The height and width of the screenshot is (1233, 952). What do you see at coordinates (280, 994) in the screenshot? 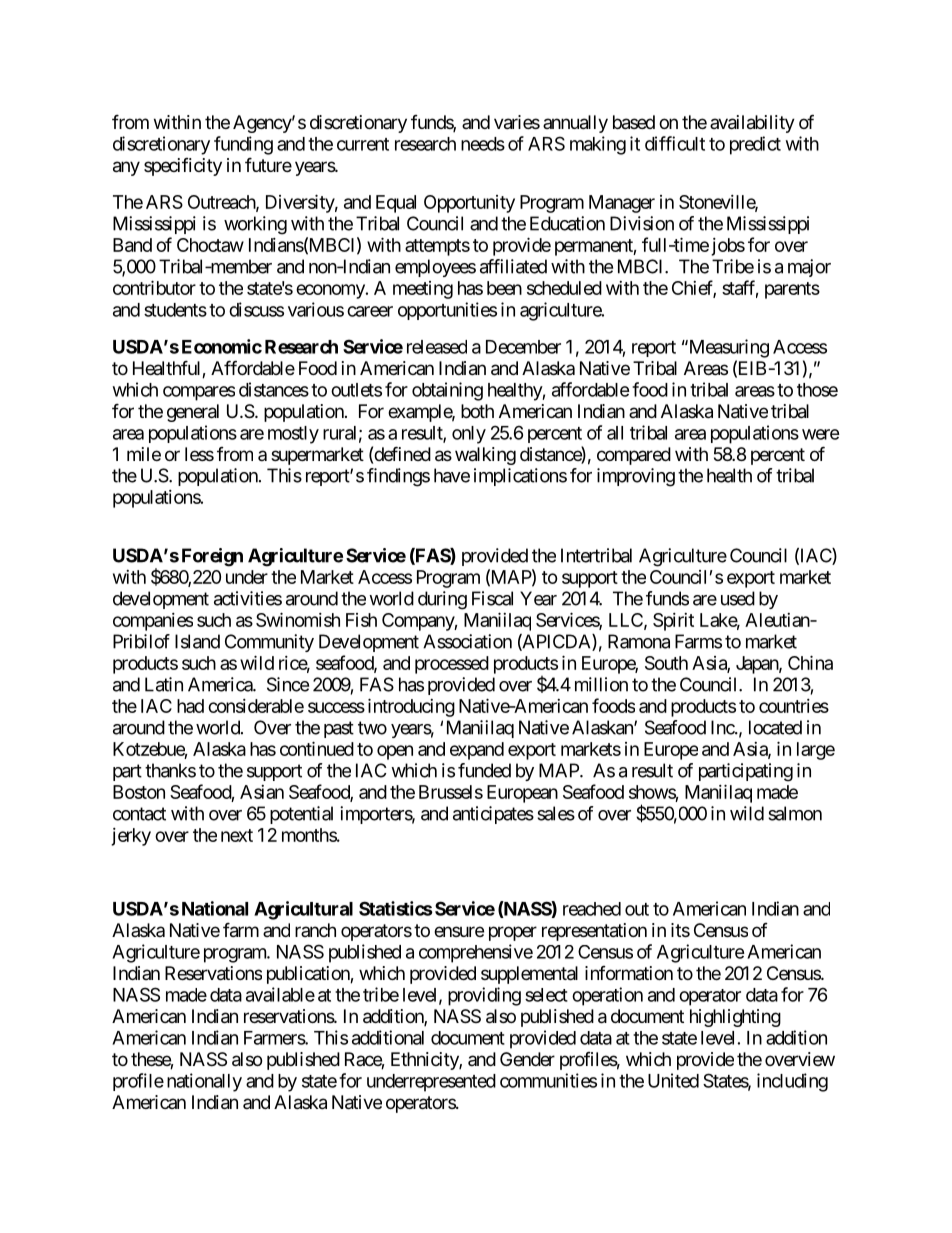
I see `available` at bounding box center [280, 994].
